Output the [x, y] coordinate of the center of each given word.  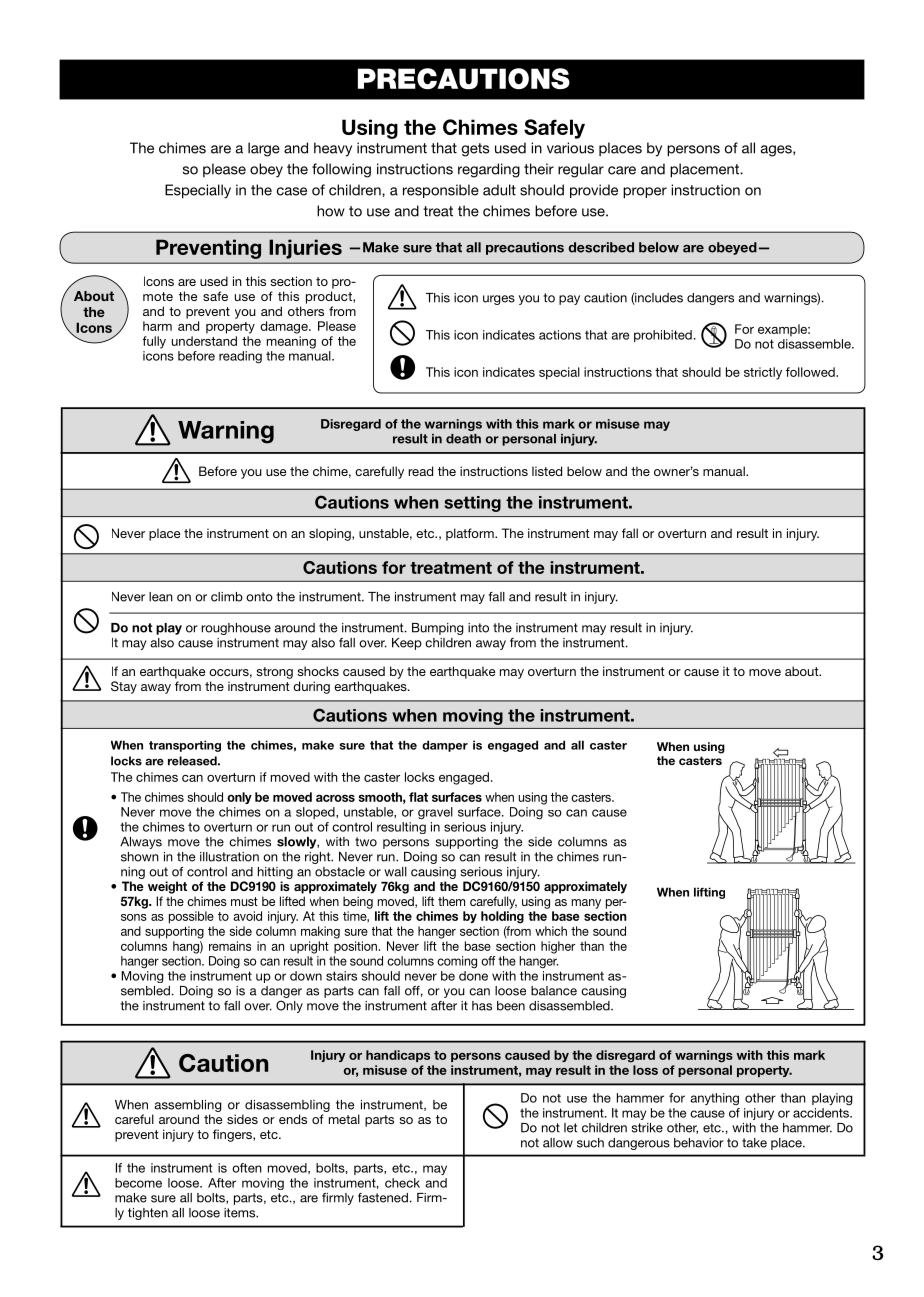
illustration [229, 857]
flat [418, 797]
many [586, 904]
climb [227, 597]
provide [594, 191]
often [247, 1168]
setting [472, 504]
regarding [489, 170]
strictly [763, 373]
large [264, 149]
